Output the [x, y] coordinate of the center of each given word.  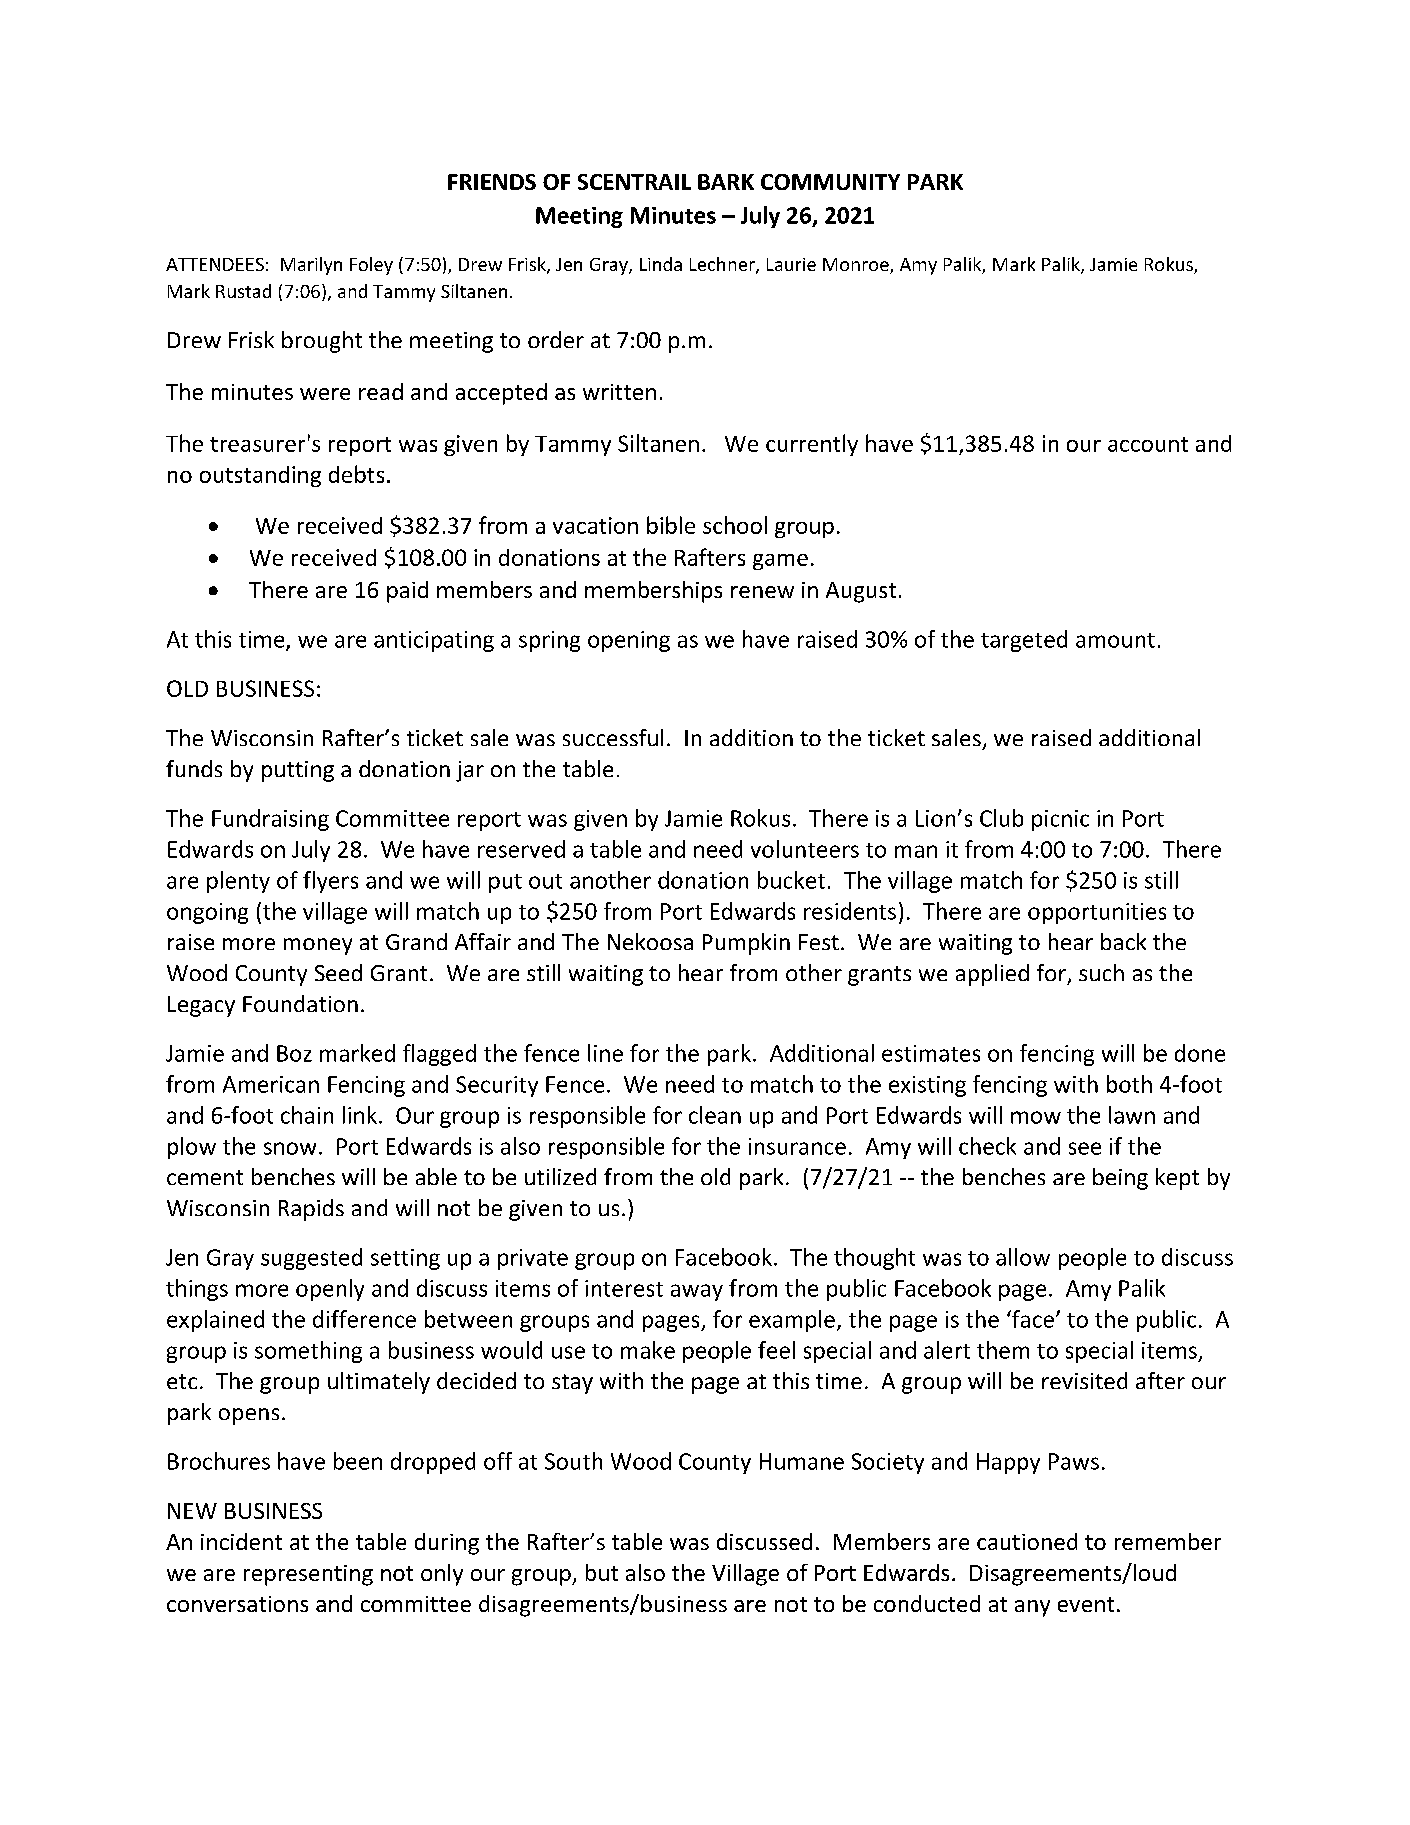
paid [407, 592]
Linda [661, 264]
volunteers [805, 849]
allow [1023, 1257]
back [1123, 941]
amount [1115, 640]
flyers [330, 882]
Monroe [857, 266]
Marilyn [311, 266]
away [697, 1292]
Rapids [311, 1210]
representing [308, 1575]
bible [671, 525]
